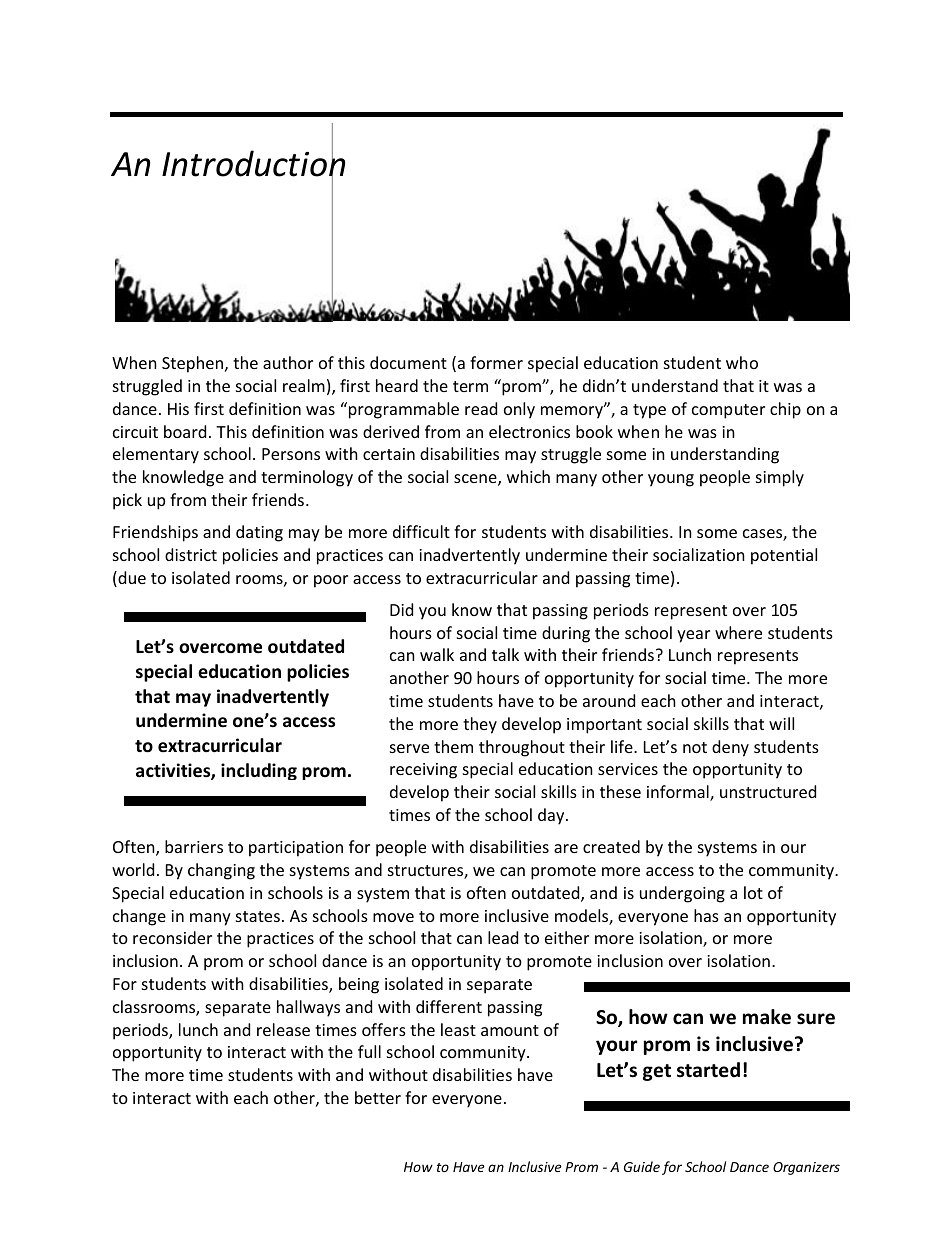  Describe the element at coordinates (780, 478) in the image. I see `simply` at that location.
